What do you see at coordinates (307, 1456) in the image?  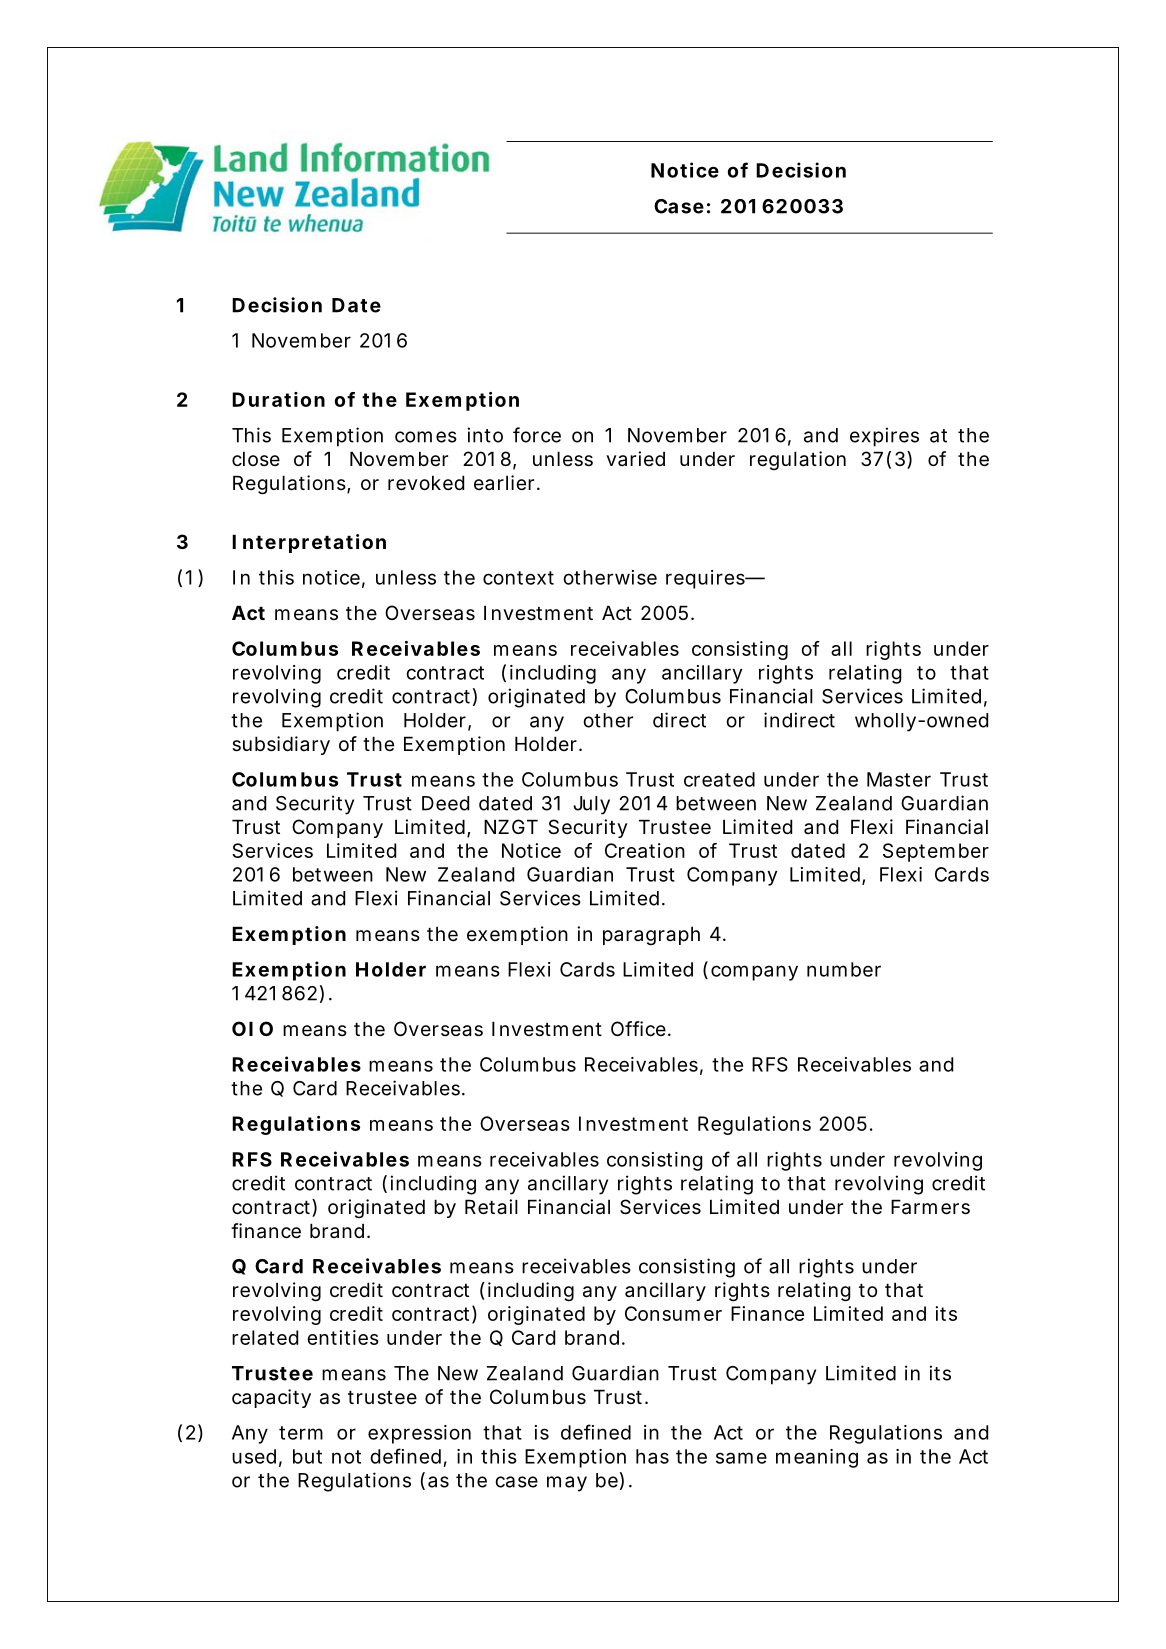 I see `but` at bounding box center [307, 1456].
